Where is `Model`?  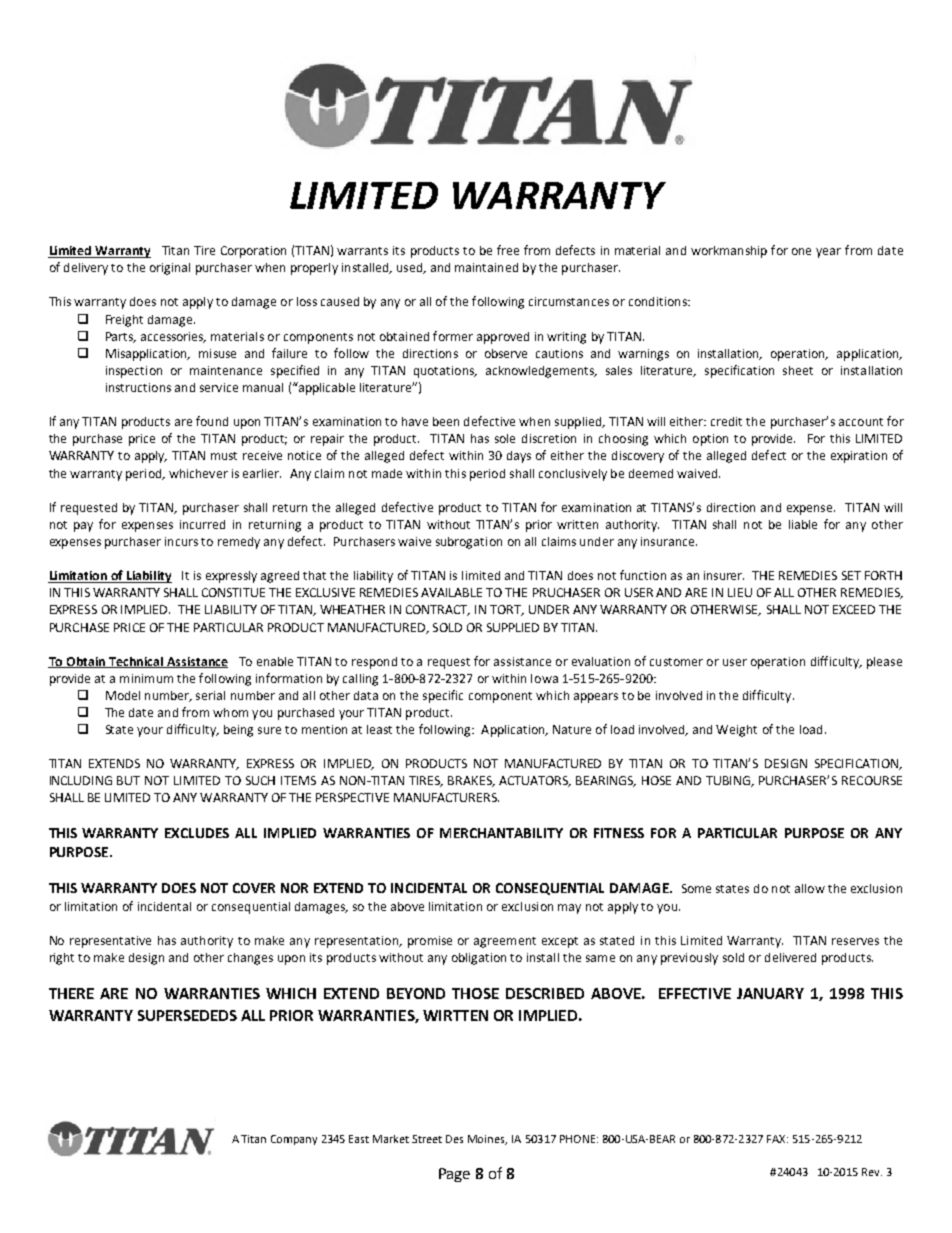 Model is located at coordinates (123, 695).
